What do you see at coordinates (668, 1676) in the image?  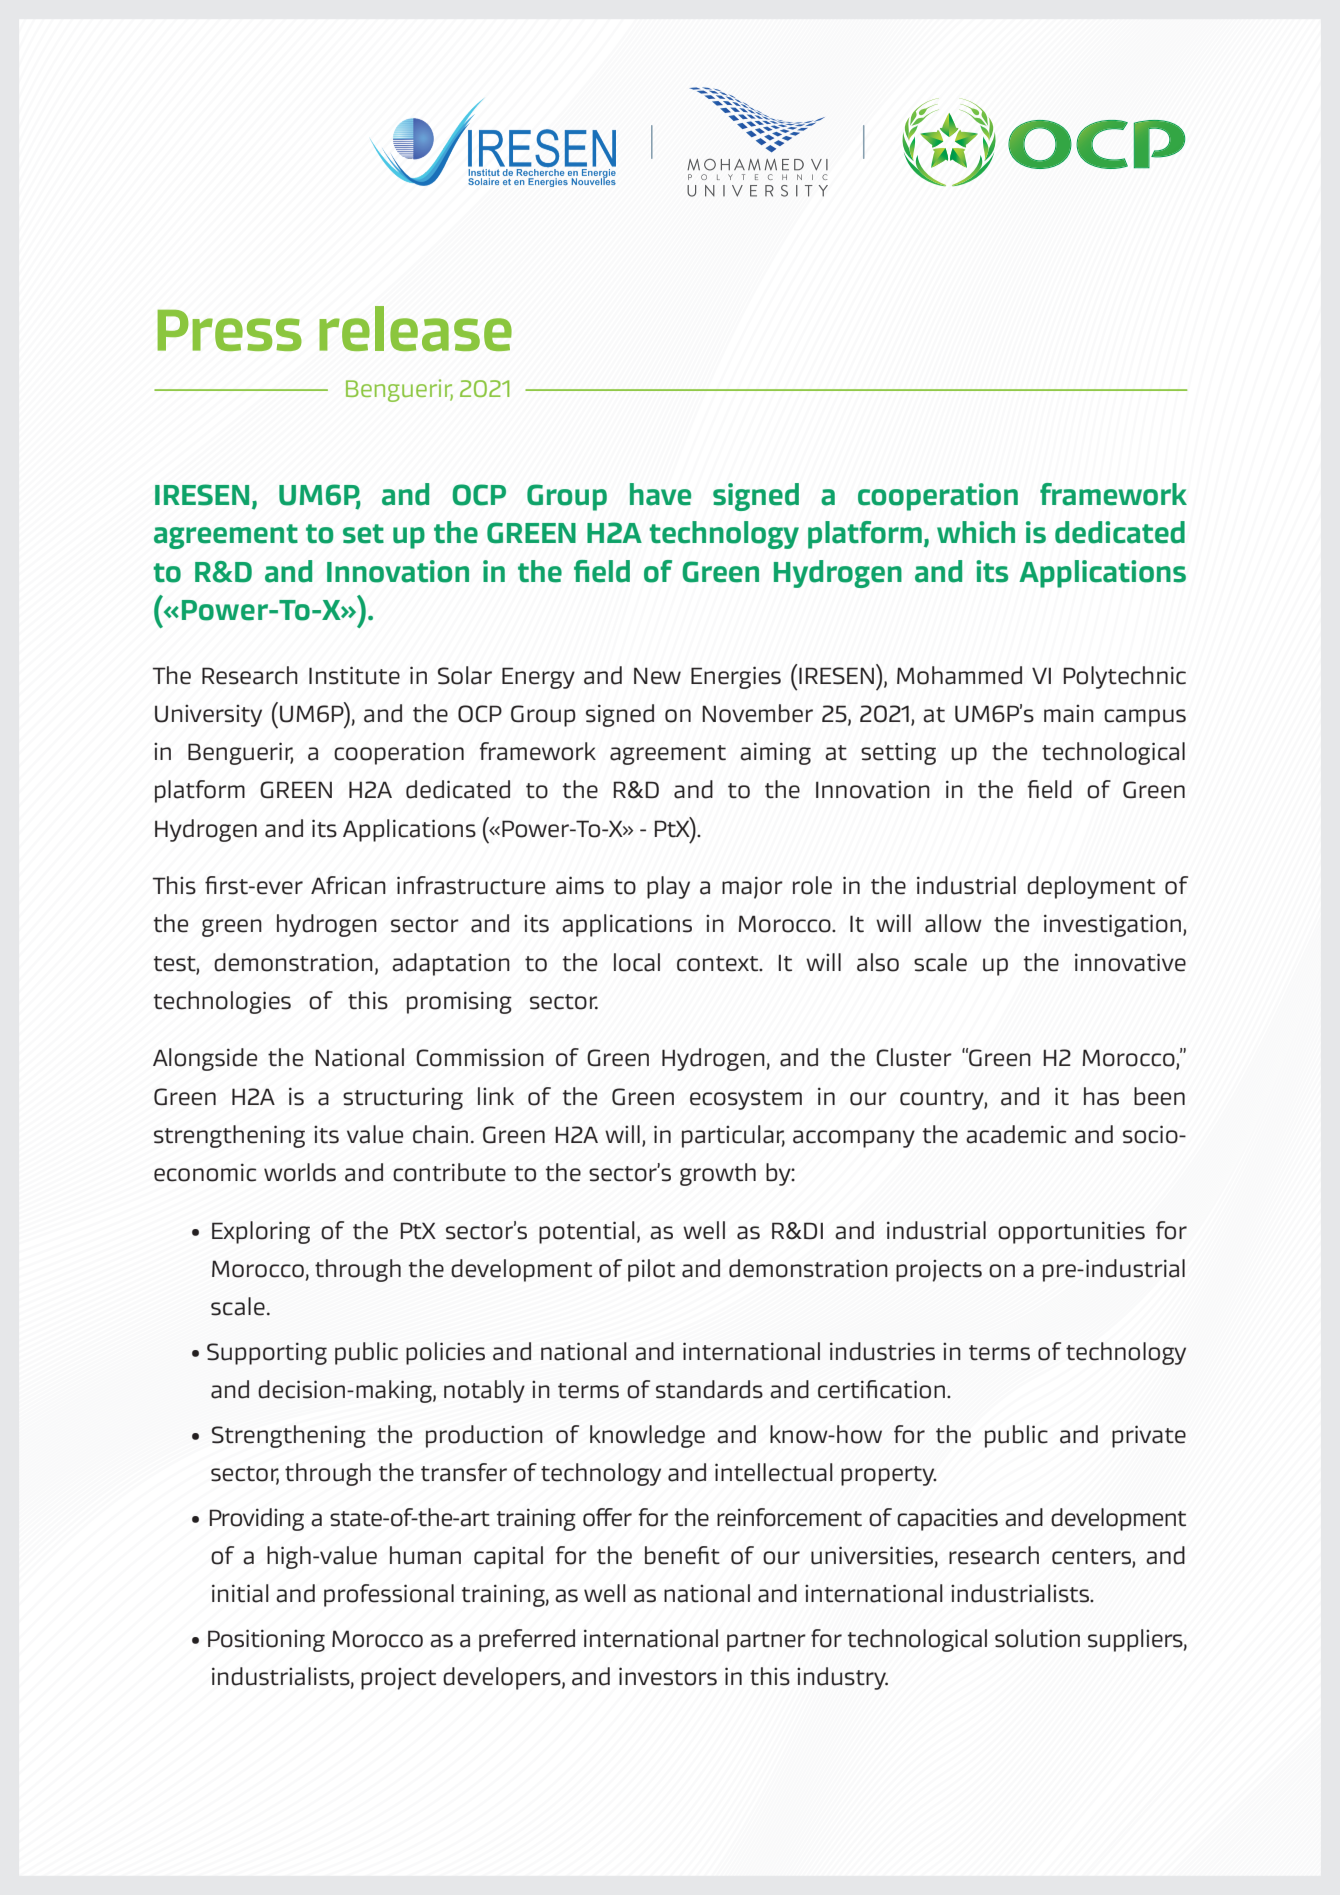 I see `investors` at bounding box center [668, 1676].
